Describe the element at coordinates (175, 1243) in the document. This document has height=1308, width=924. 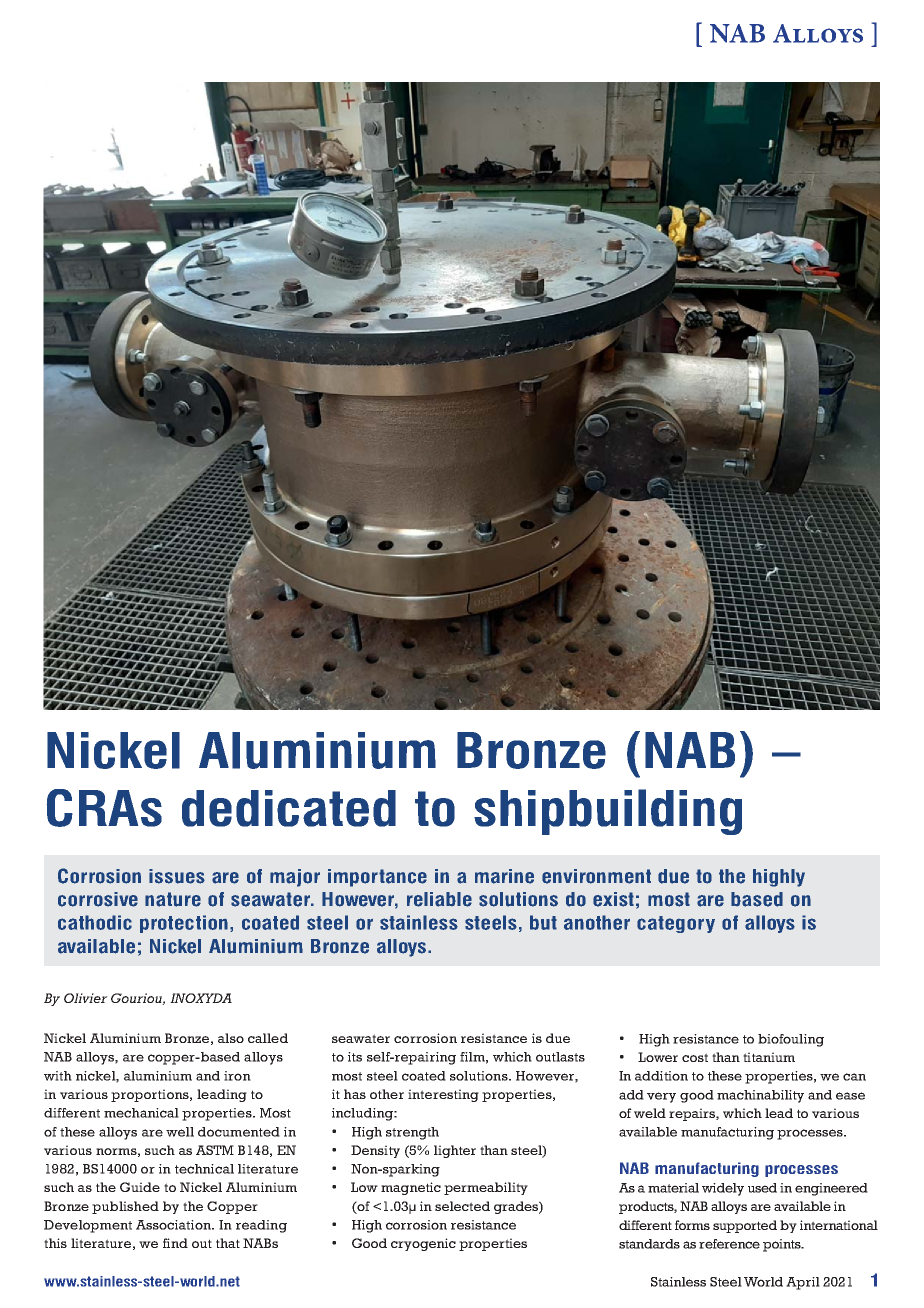
I see `find` at that location.
